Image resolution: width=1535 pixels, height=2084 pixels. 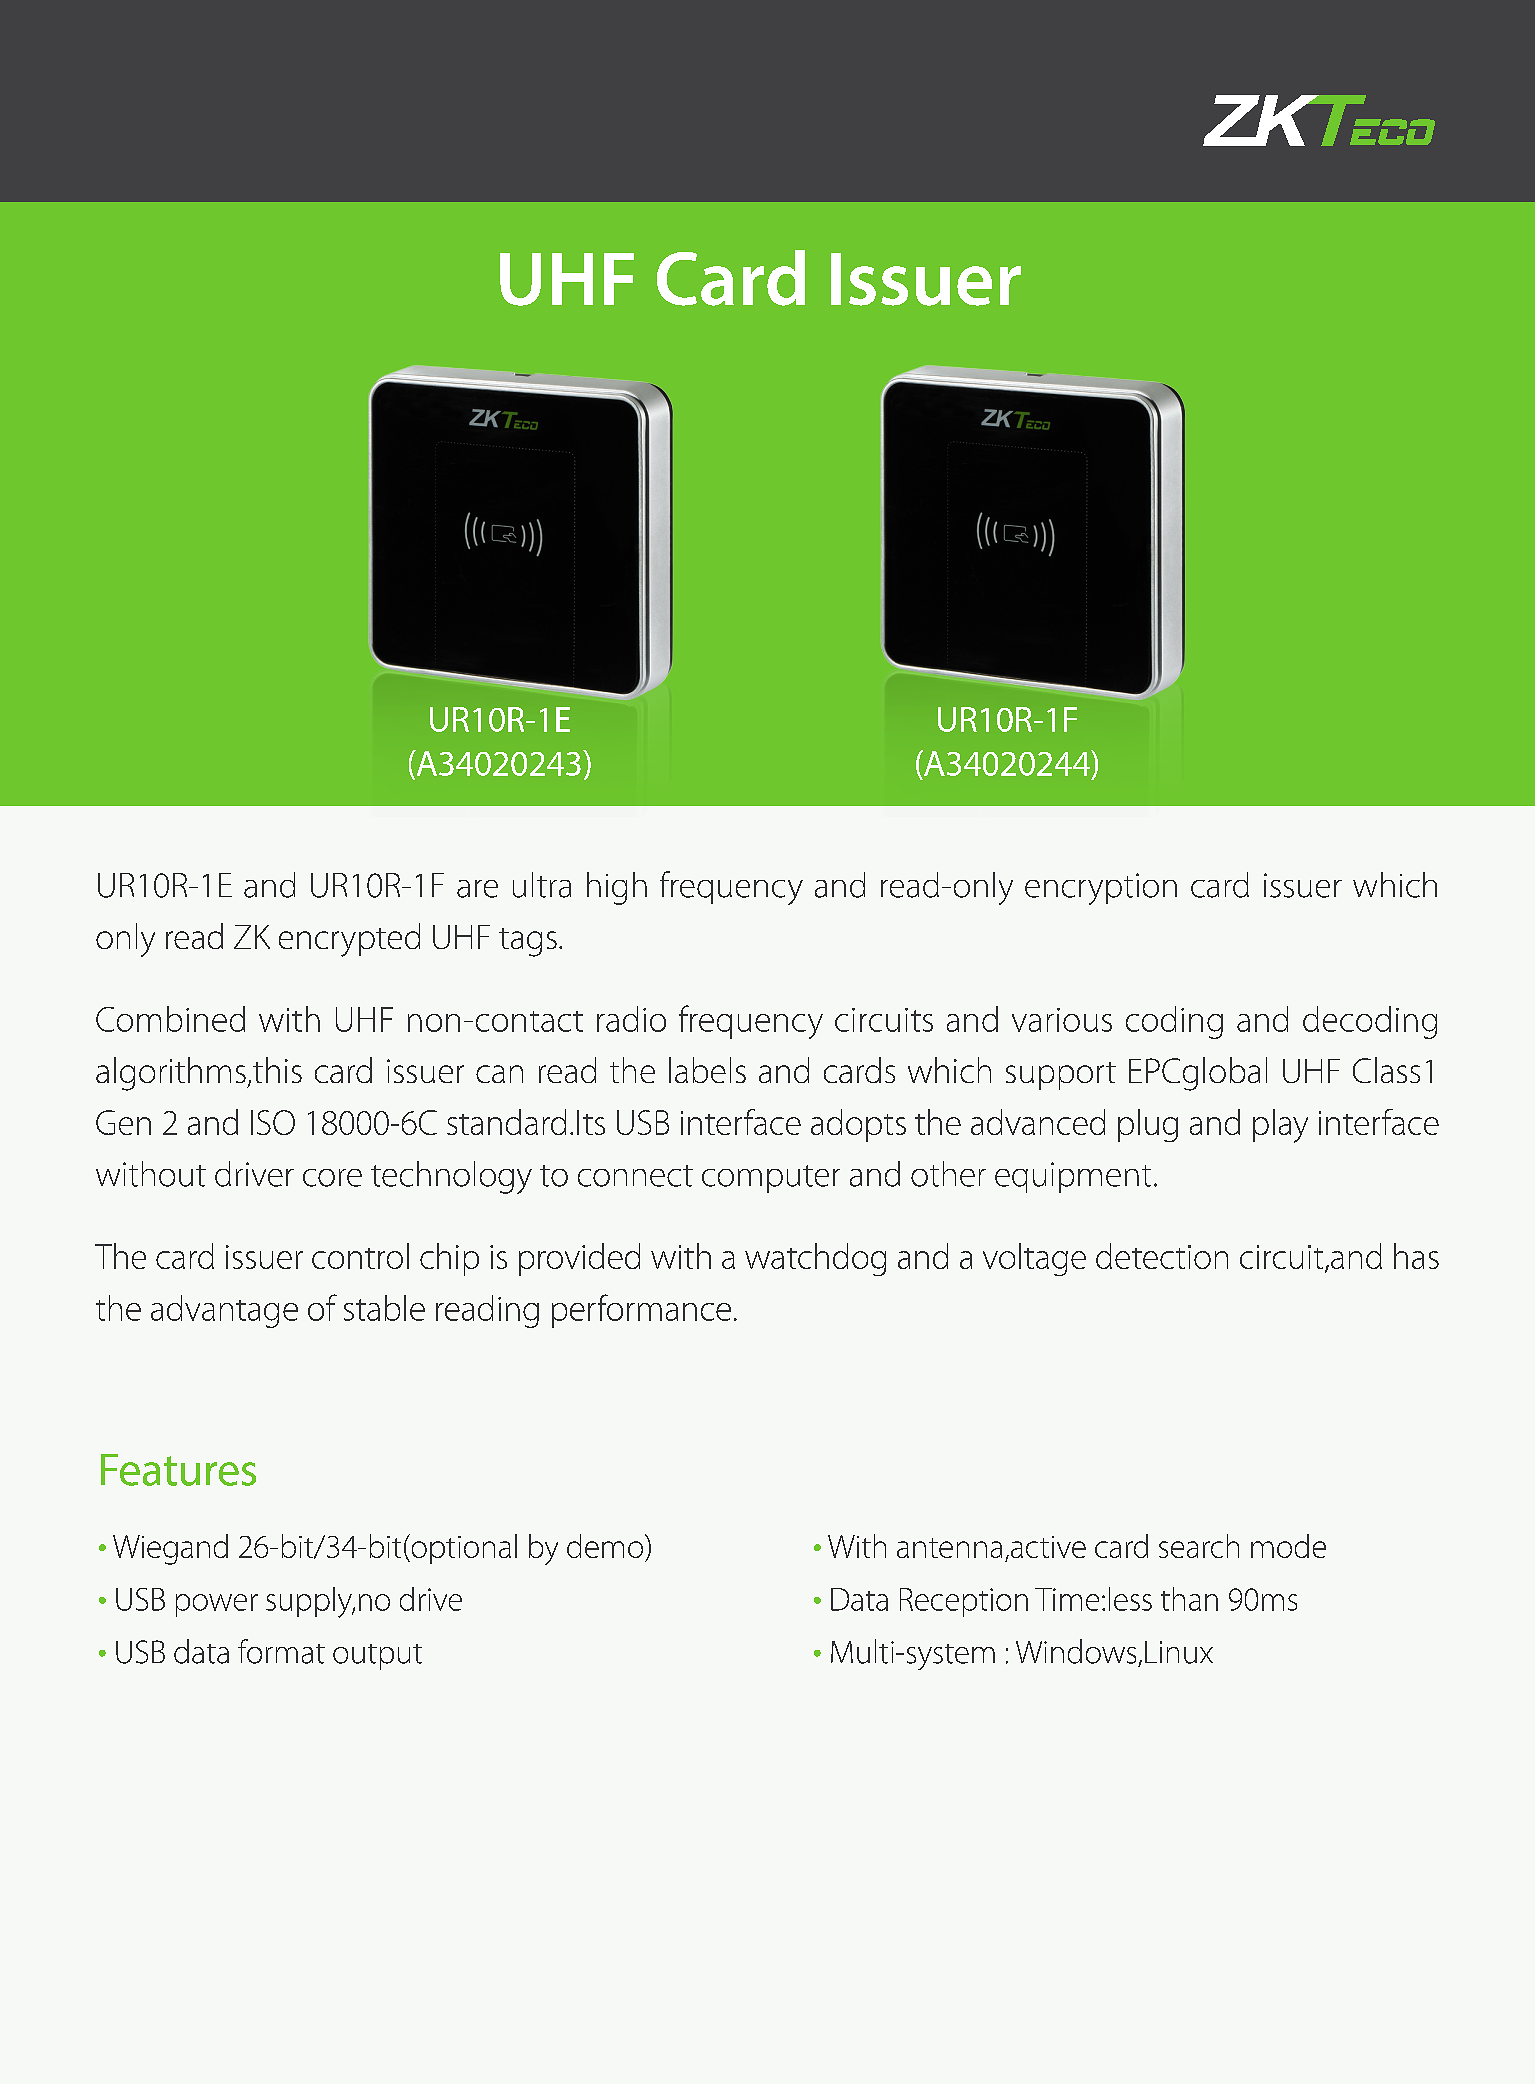 What do you see at coordinates (349, 940) in the document?
I see `encrypted` at bounding box center [349, 940].
